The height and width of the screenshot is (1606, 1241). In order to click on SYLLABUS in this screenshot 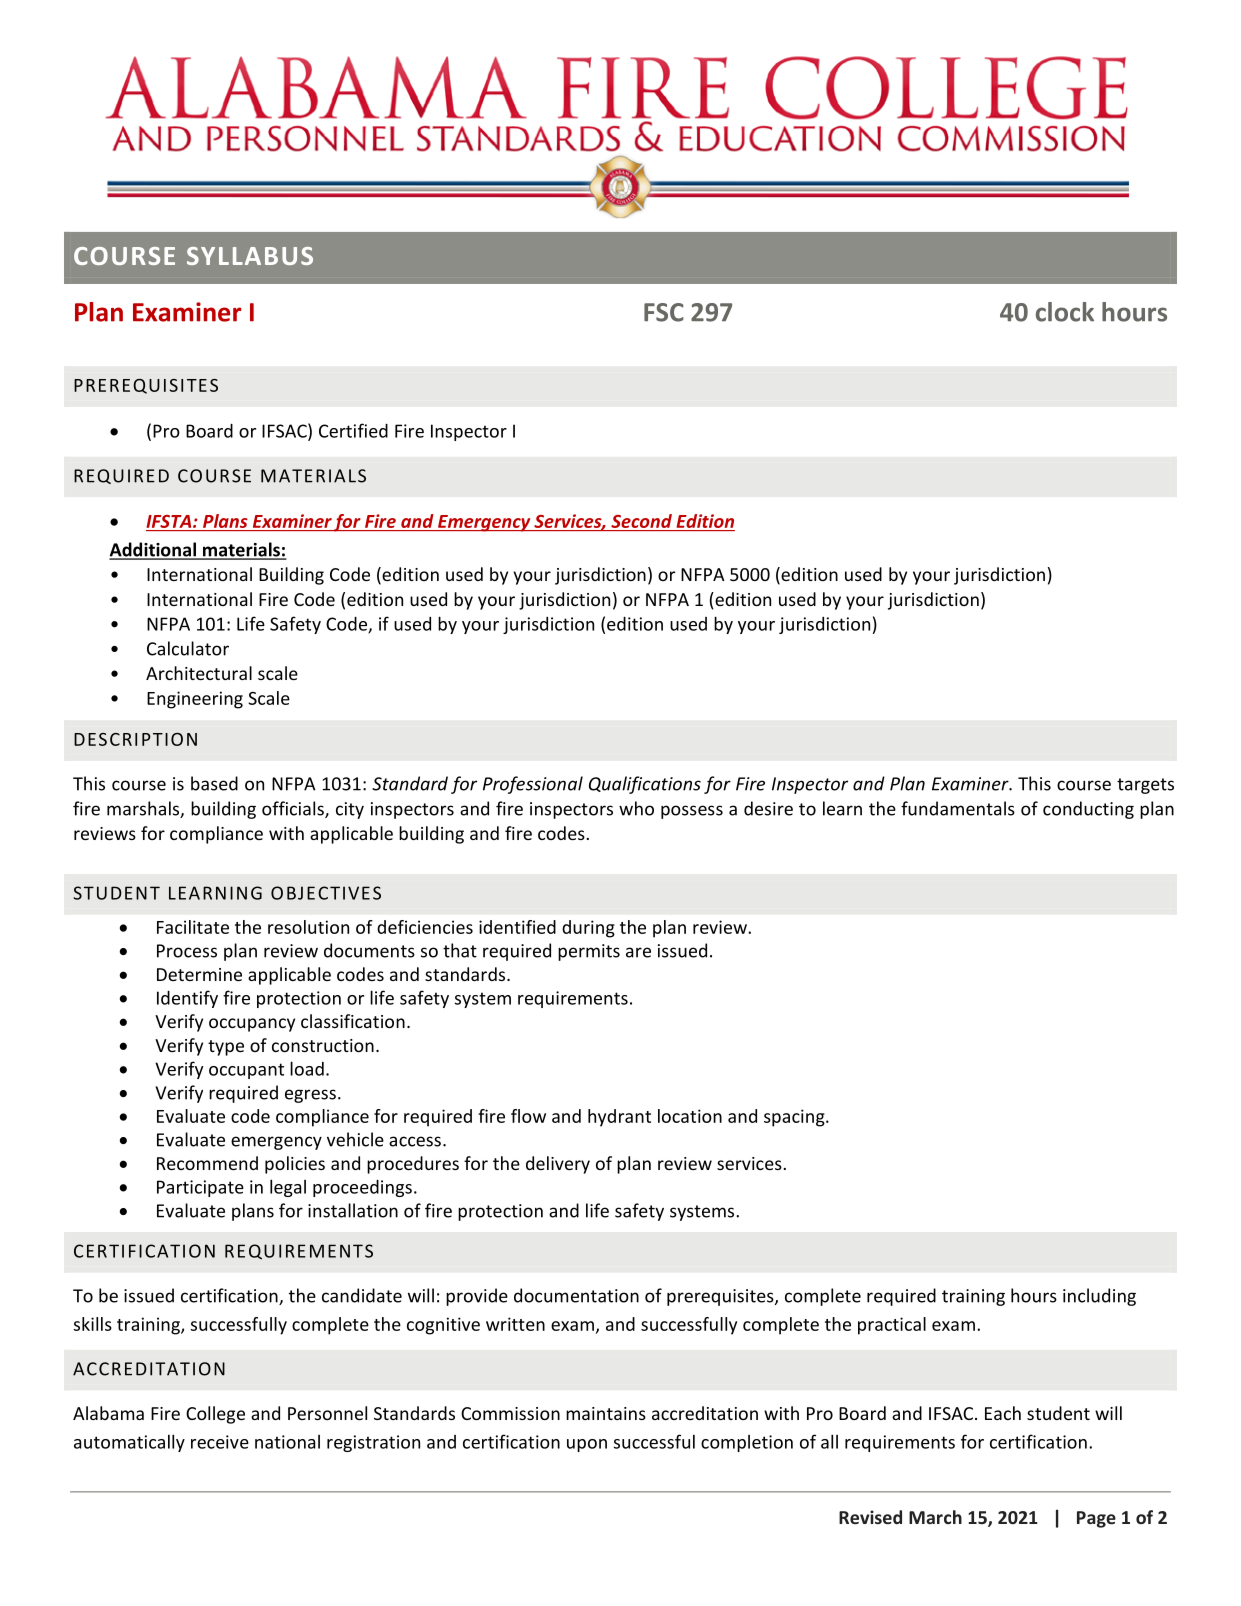, I will do `click(250, 256)`.
